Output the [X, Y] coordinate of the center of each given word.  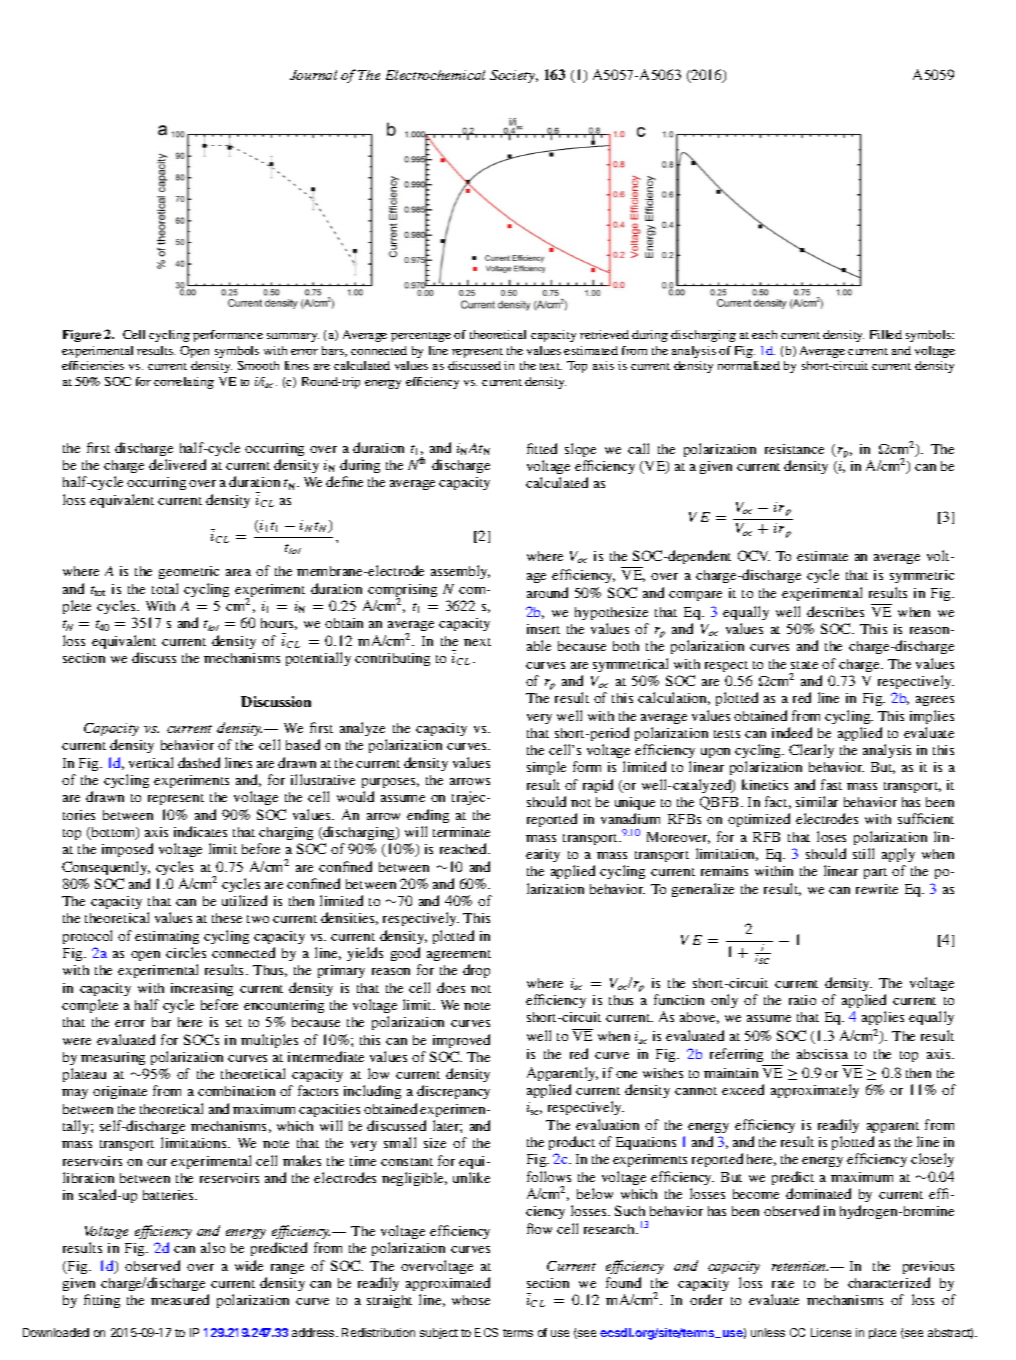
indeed [792, 732]
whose [471, 1300]
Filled [886, 334]
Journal [313, 75]
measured [180, 1299]
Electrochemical [435, 75]
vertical [151, 762]
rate [783, 1284]
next [477, 642]
